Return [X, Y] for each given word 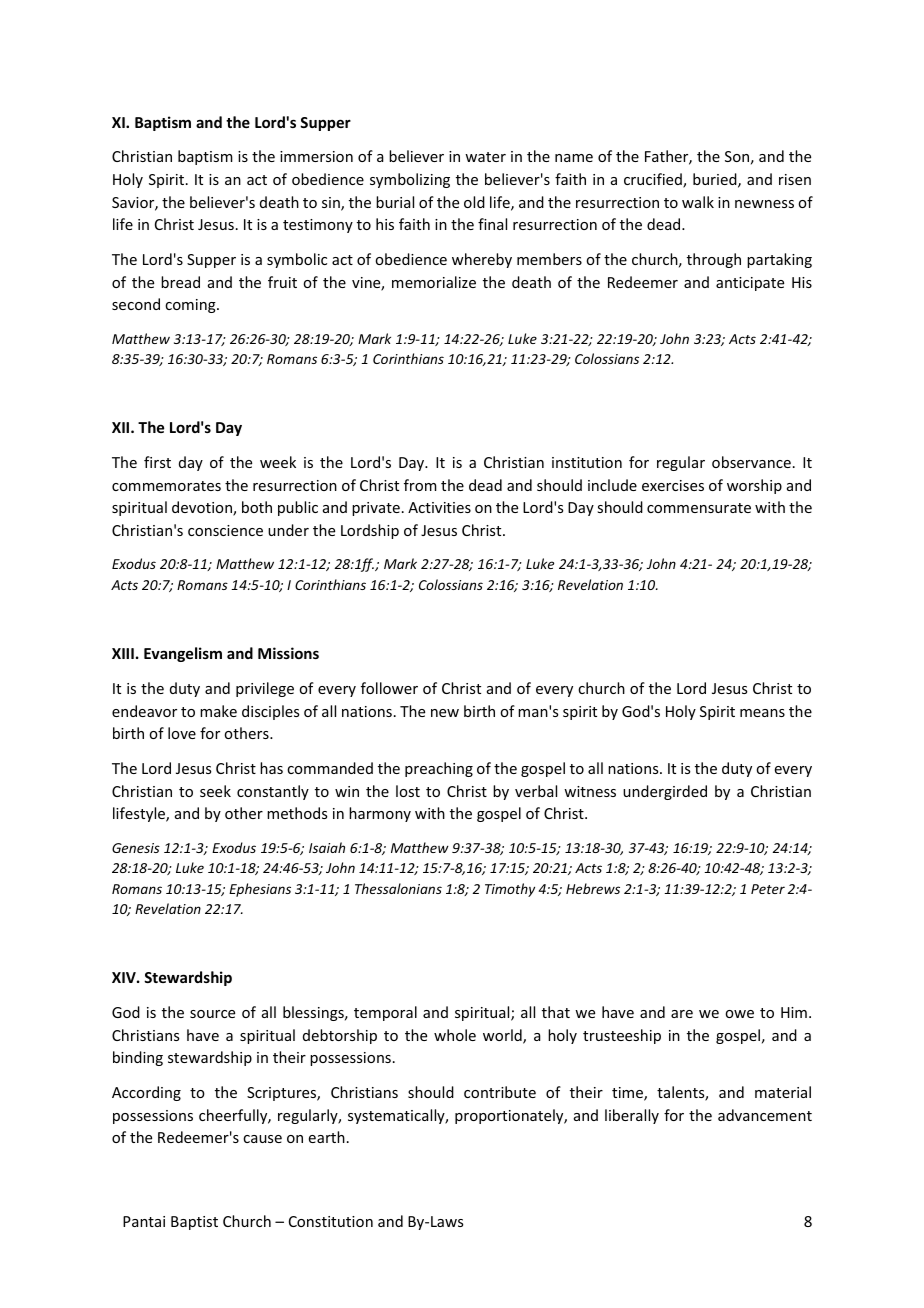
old [474, 202]
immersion [316, 156]
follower [389, 688]
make [218, 711]
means [762, 713]
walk [698, 202]
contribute [500, 1092]
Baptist [194, 1223]
